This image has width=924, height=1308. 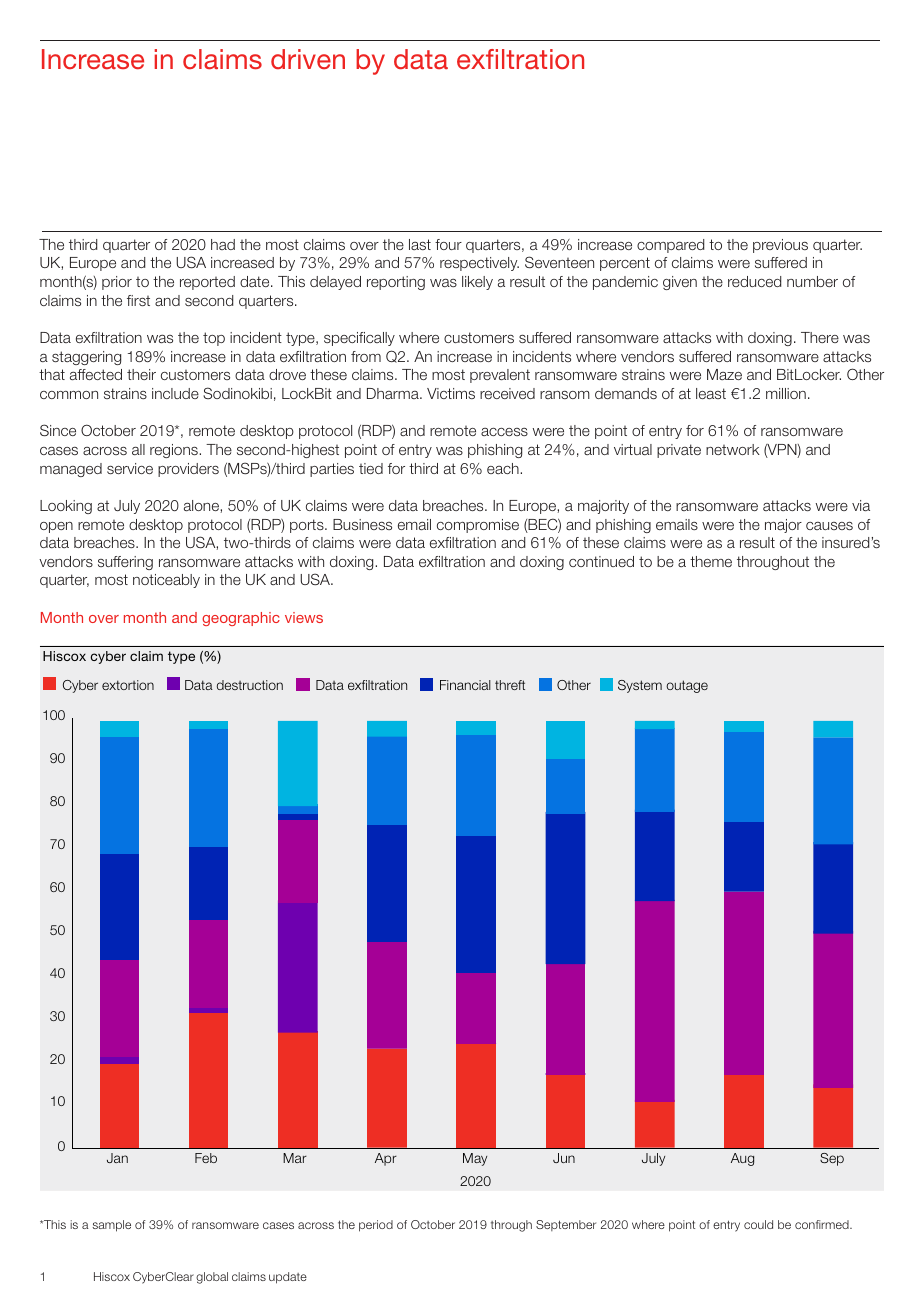 I want to click on previous, so click(x=780, y=246).
